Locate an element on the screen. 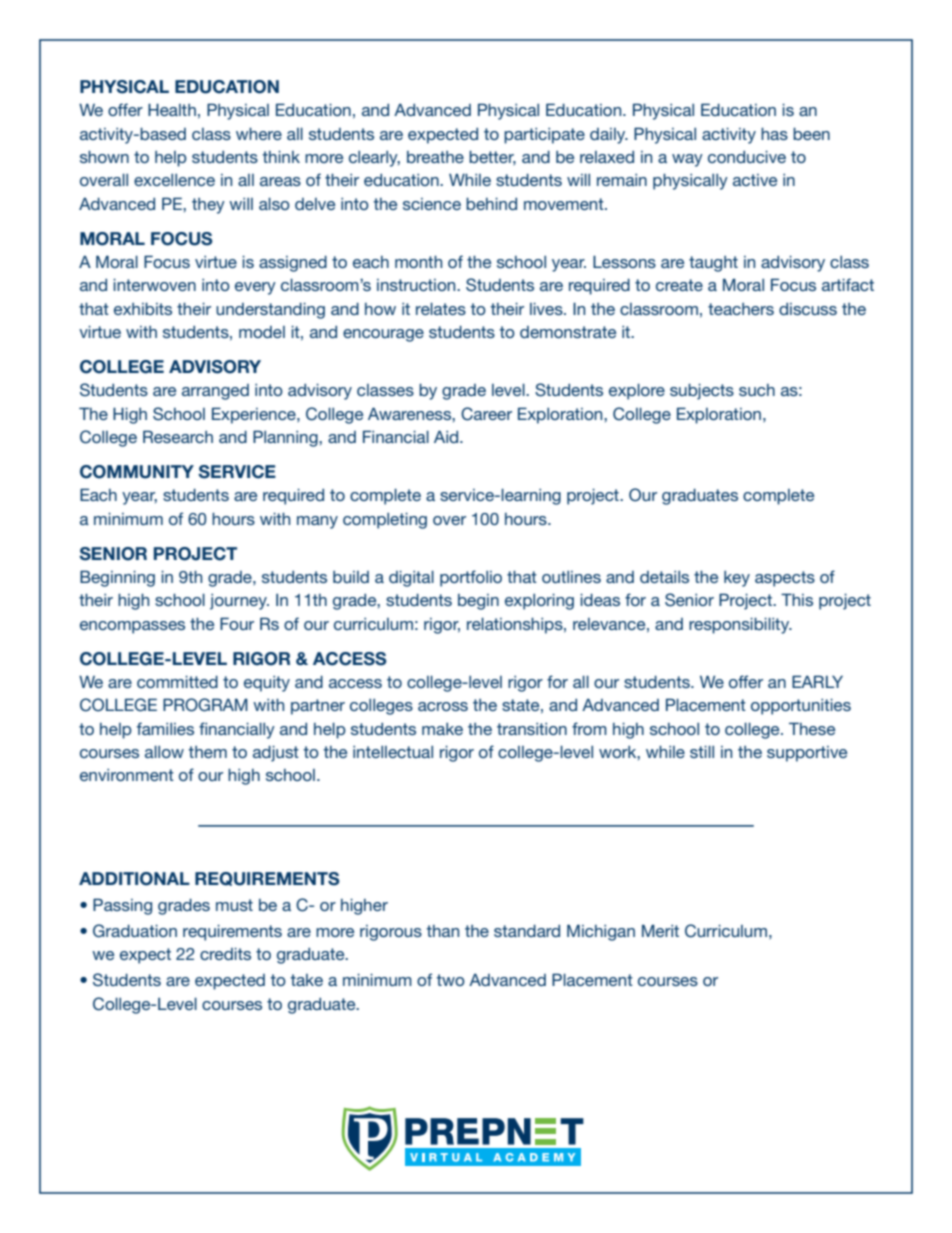  Merit is located at coordinates (660, 930).
